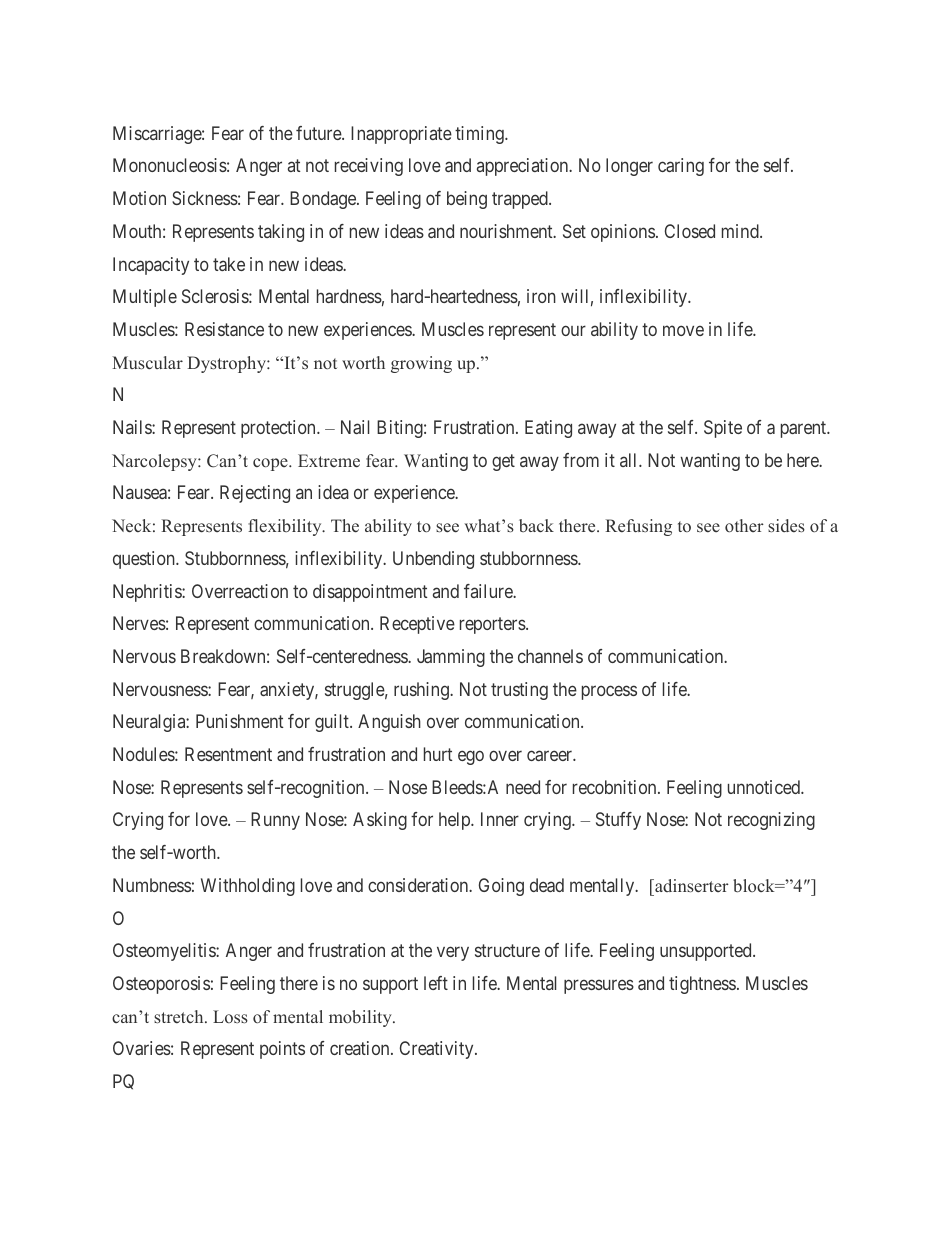 This document has width=952, height=1233. What do you see at coordinates (744, 525) in the document?
I see `other` at bounding box center [744, 525].
